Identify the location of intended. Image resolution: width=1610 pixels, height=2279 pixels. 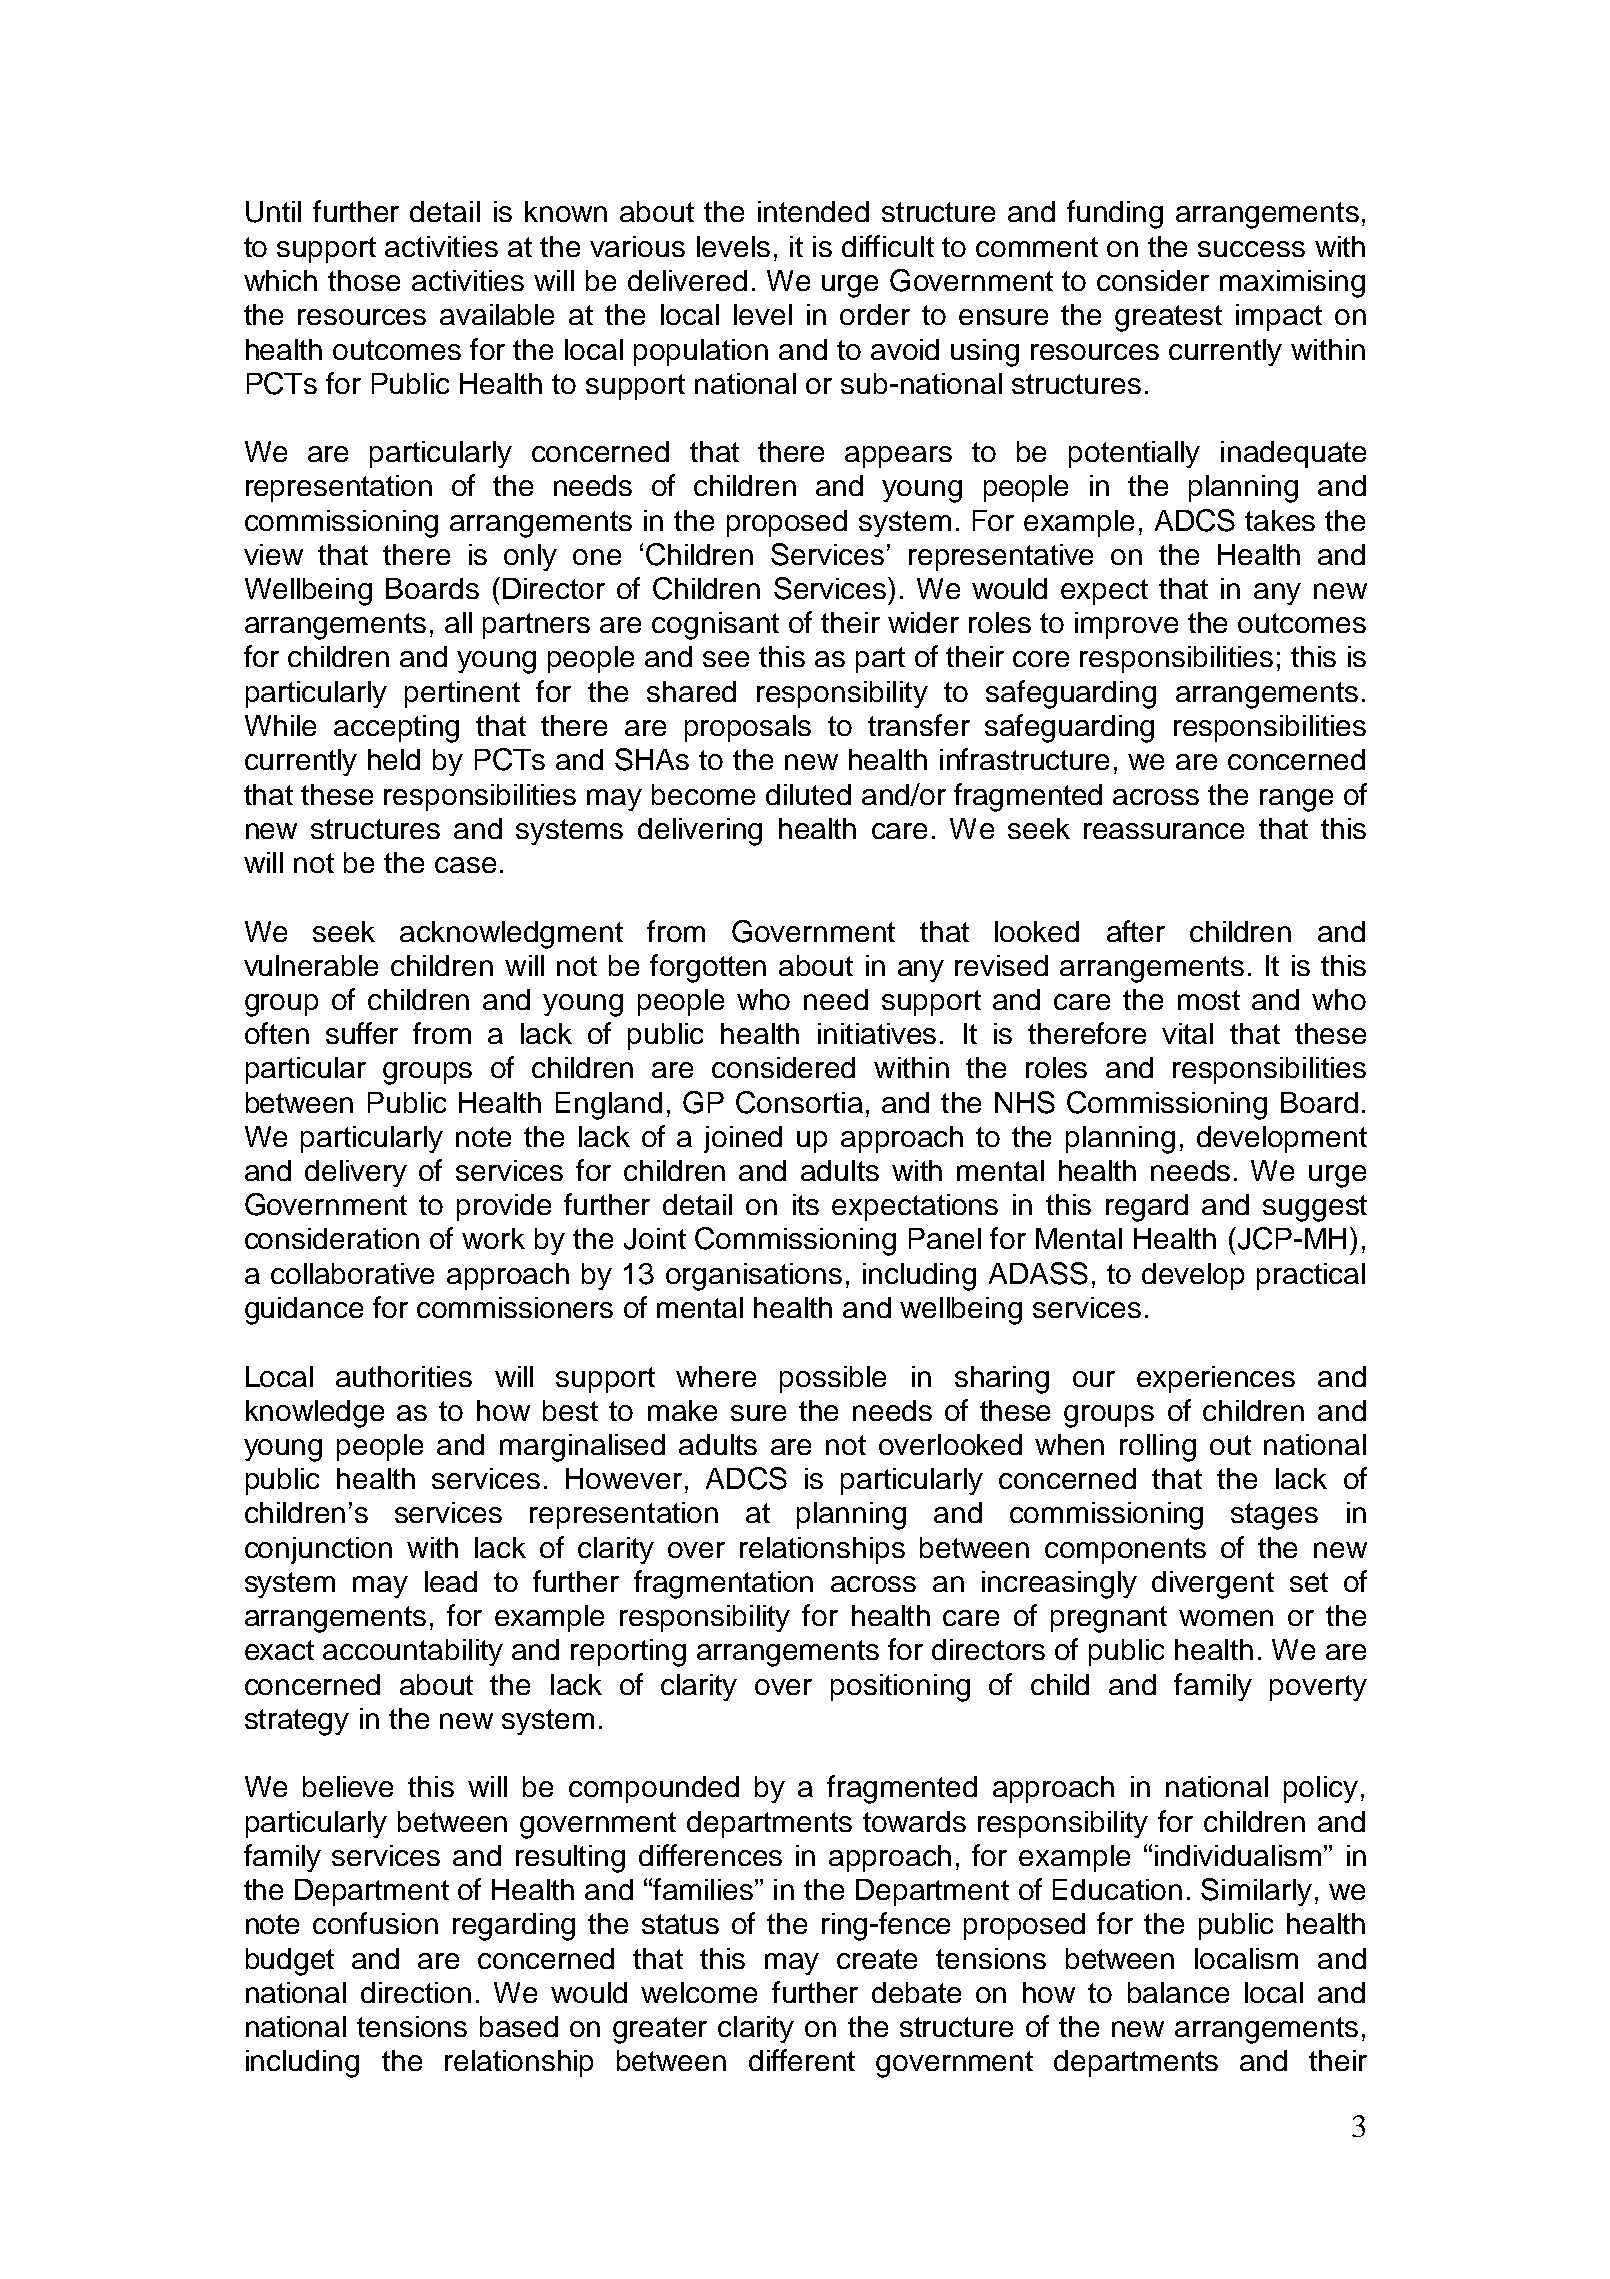
(813, 211).
